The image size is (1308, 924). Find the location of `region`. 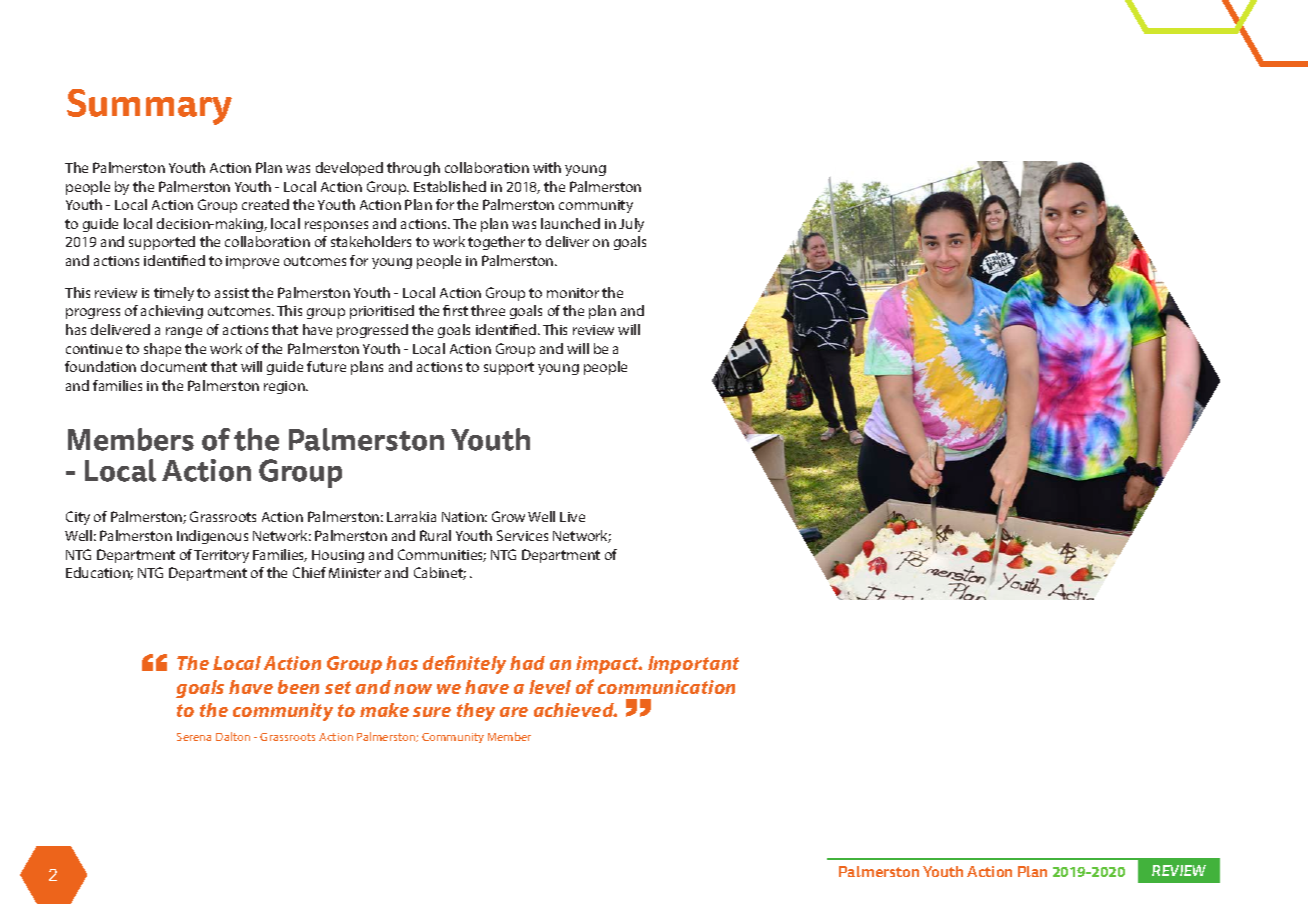

region is located at coordinates (285, 387).
